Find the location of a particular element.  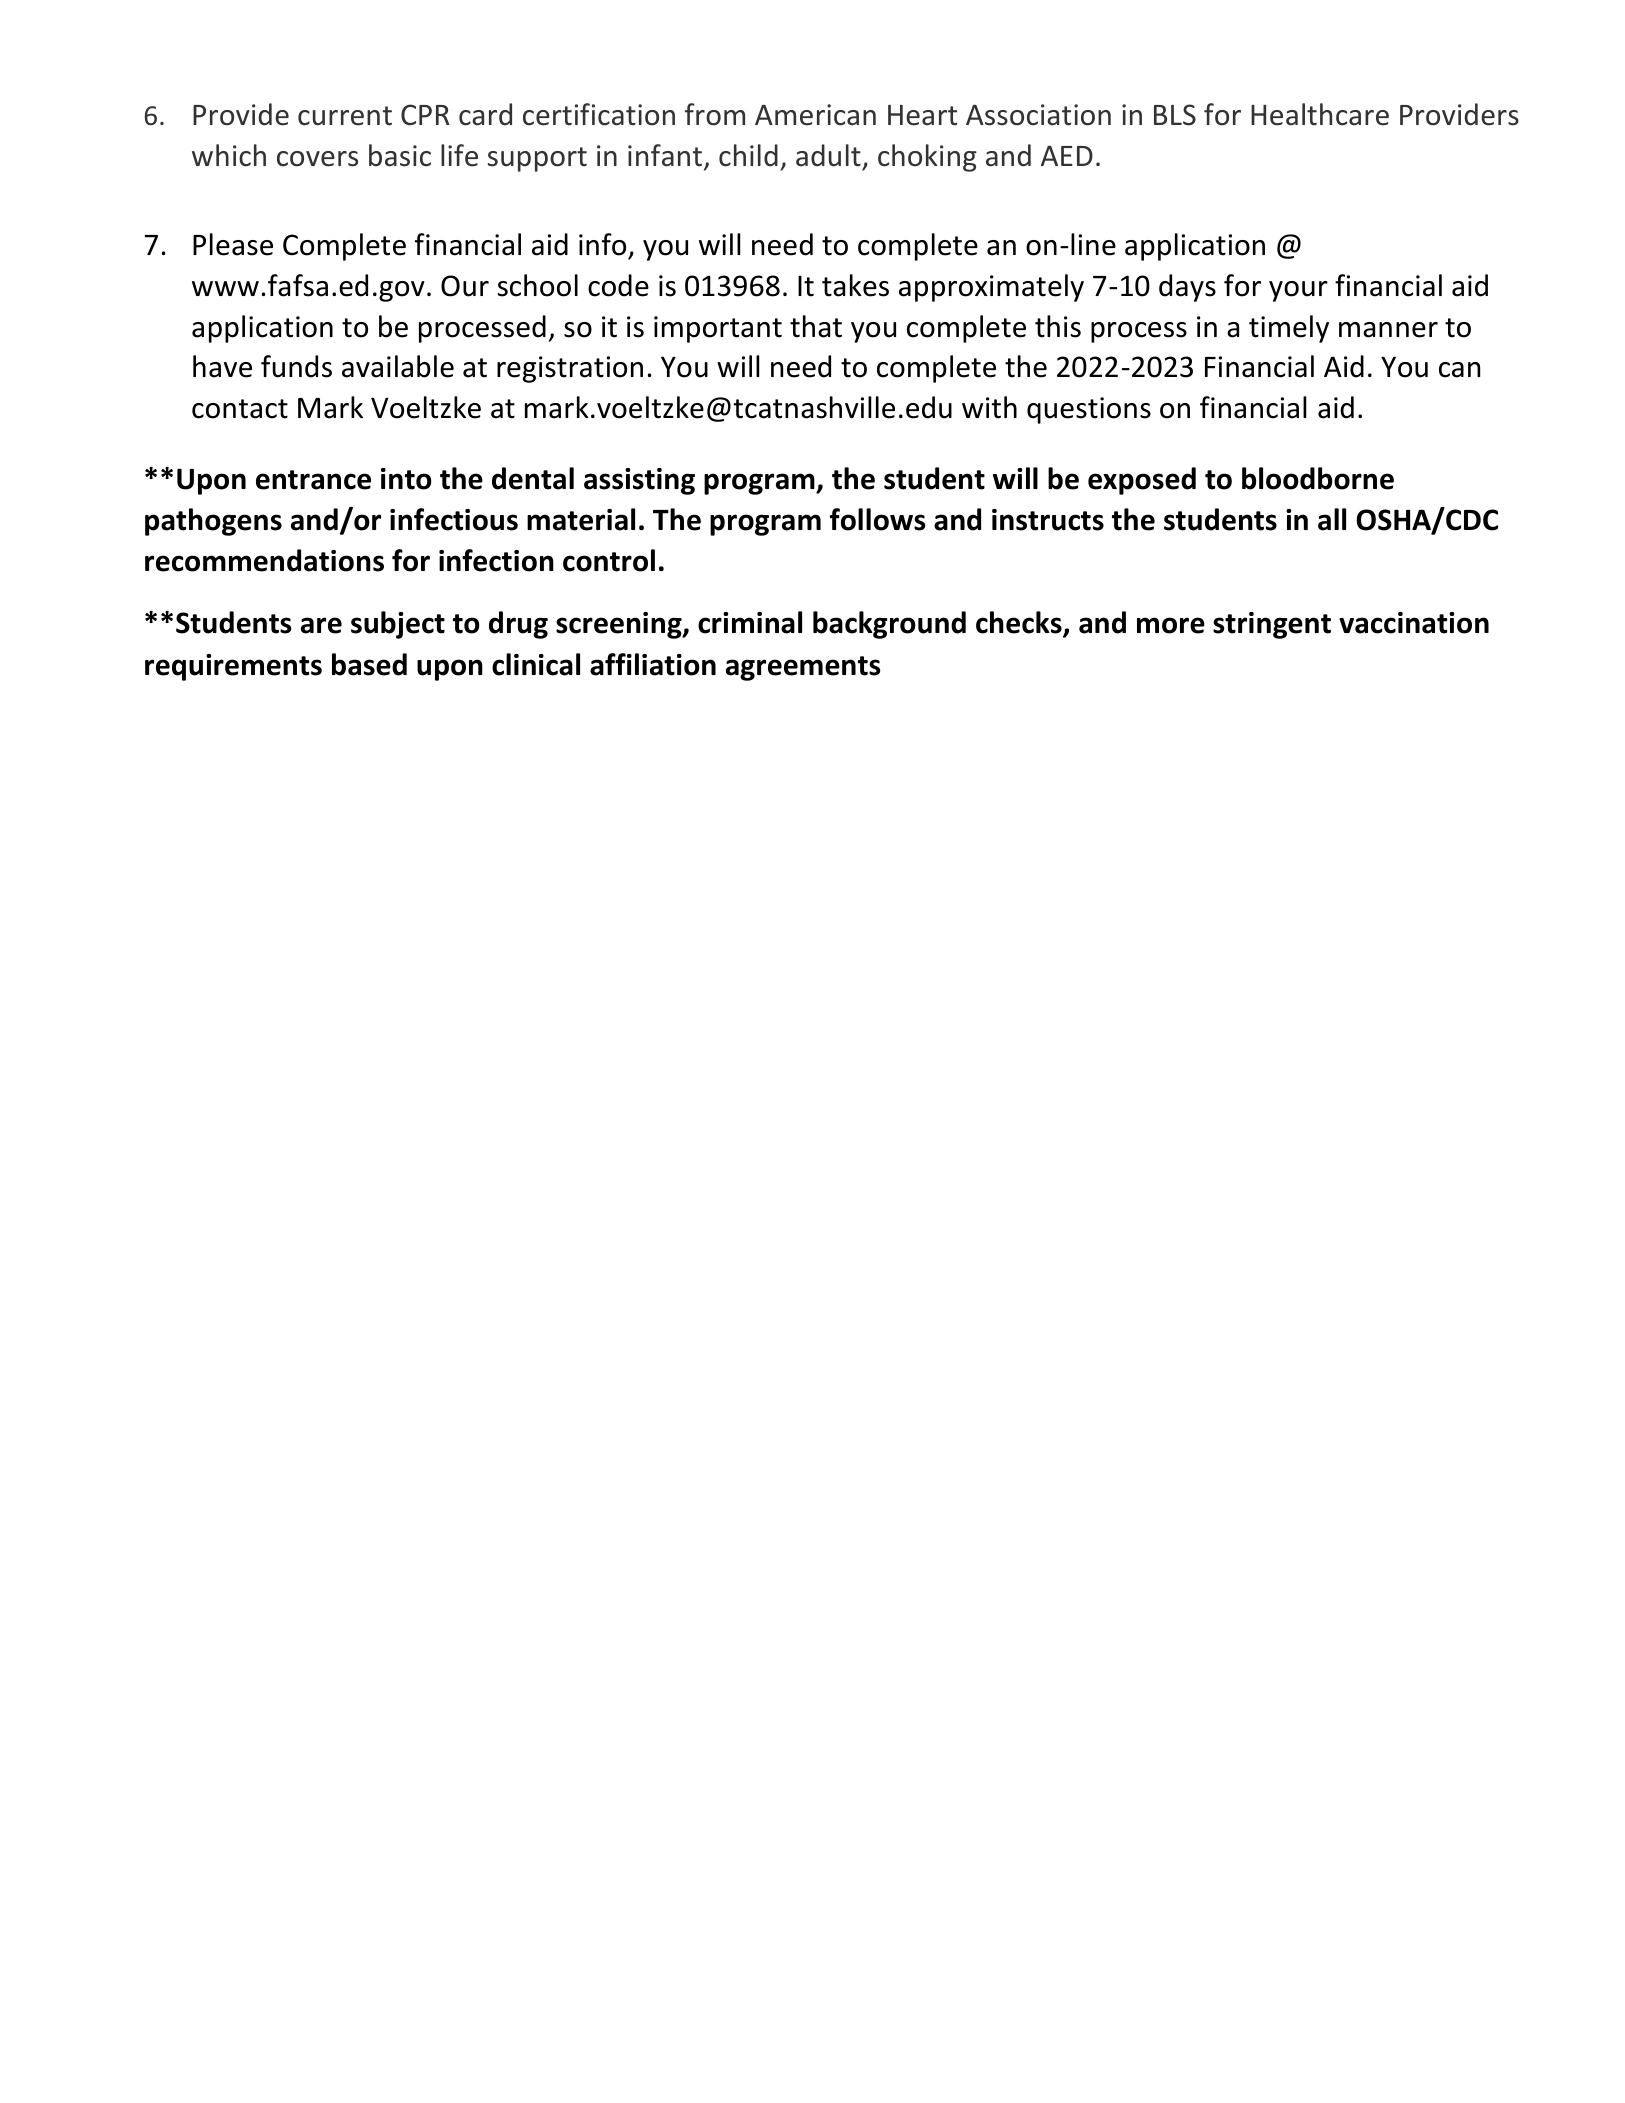

based is located at coordinates (369, 664).
